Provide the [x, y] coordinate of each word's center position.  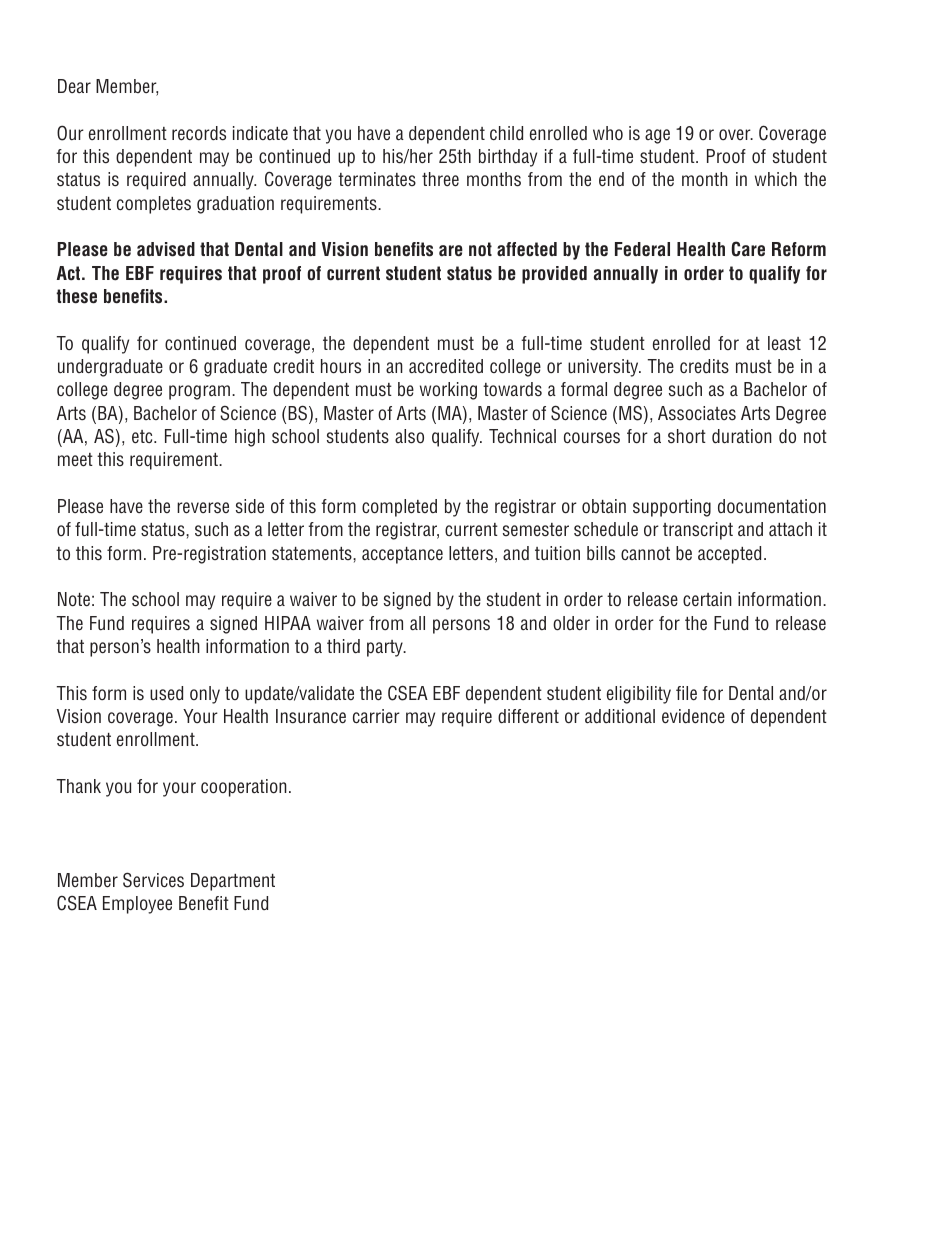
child [506, 133]
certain [707, 599]
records [199, 133]
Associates [697, 413]
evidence [693, 716]
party [386, 648]
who [608, 133]
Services [153, 880]
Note [74, 599]
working [448, 391]
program [199, 392]
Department [233, 882]
